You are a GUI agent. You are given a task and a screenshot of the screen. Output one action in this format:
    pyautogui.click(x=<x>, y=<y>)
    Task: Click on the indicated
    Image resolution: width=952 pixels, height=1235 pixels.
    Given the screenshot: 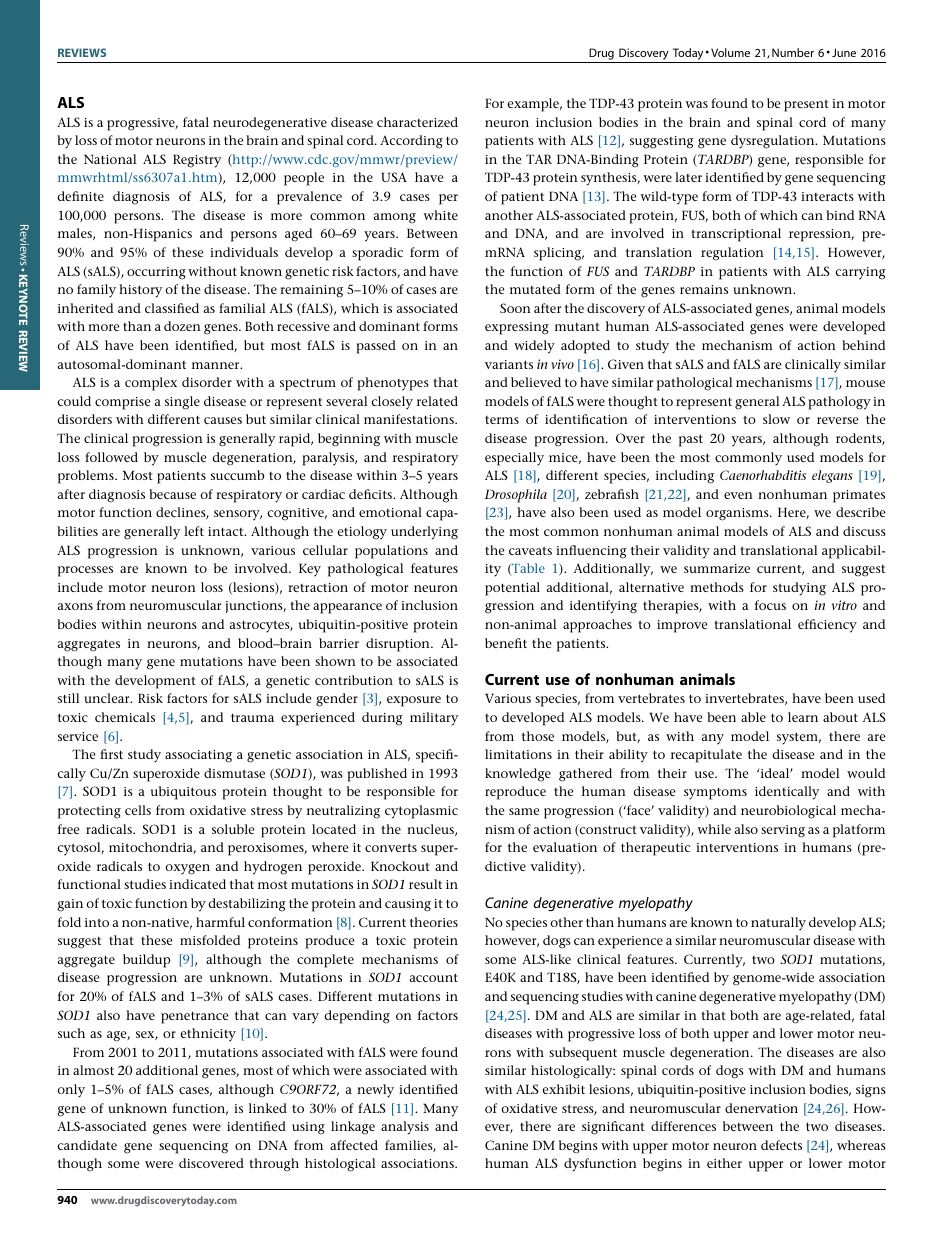 What is the action you would take?
    pyautogui.click(x=197, y=884)
